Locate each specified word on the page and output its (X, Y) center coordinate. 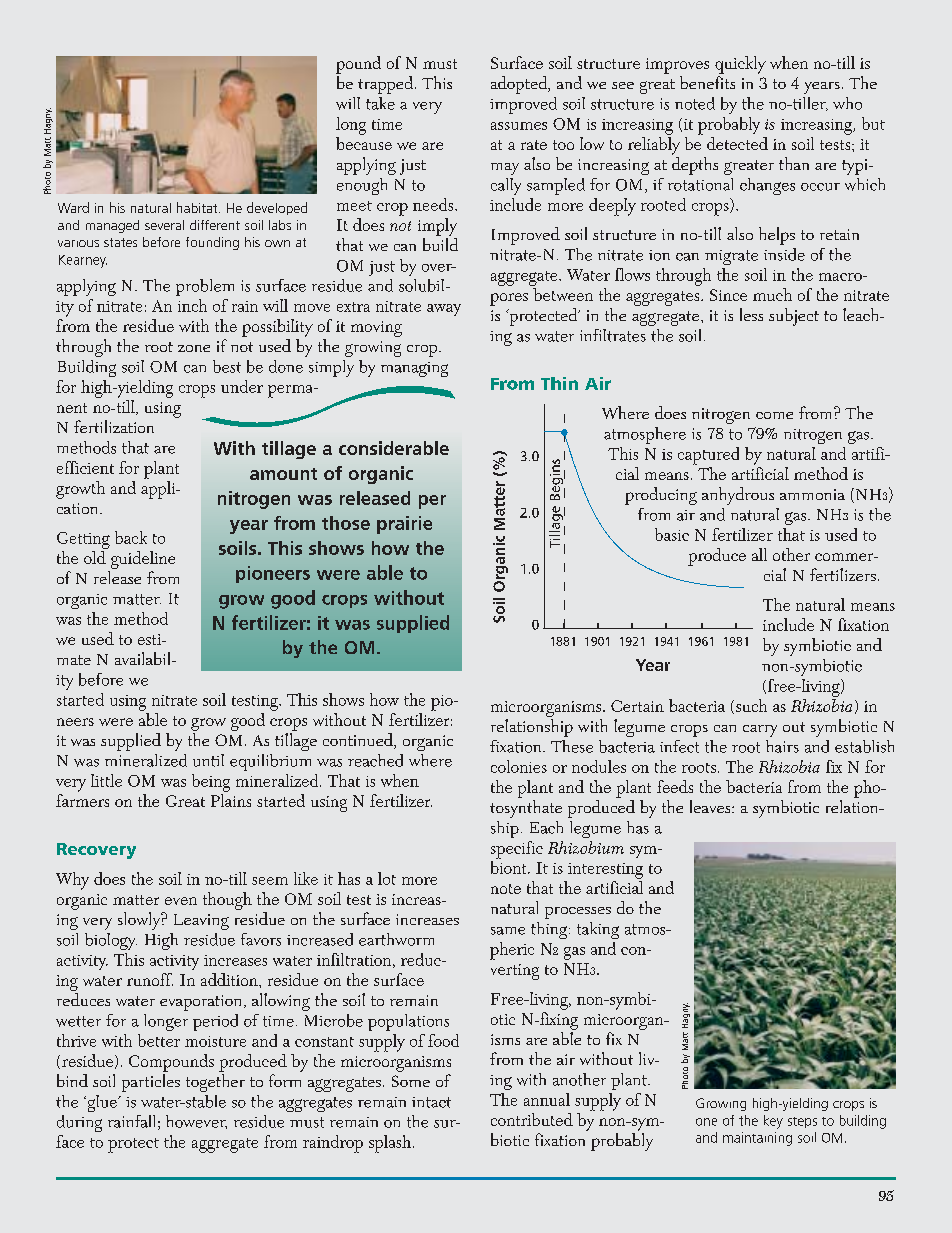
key (773, 1122)
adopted (520, 85)
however (196, 1122)
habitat (198, 207)
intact (431, 1102)
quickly (740, 65)
